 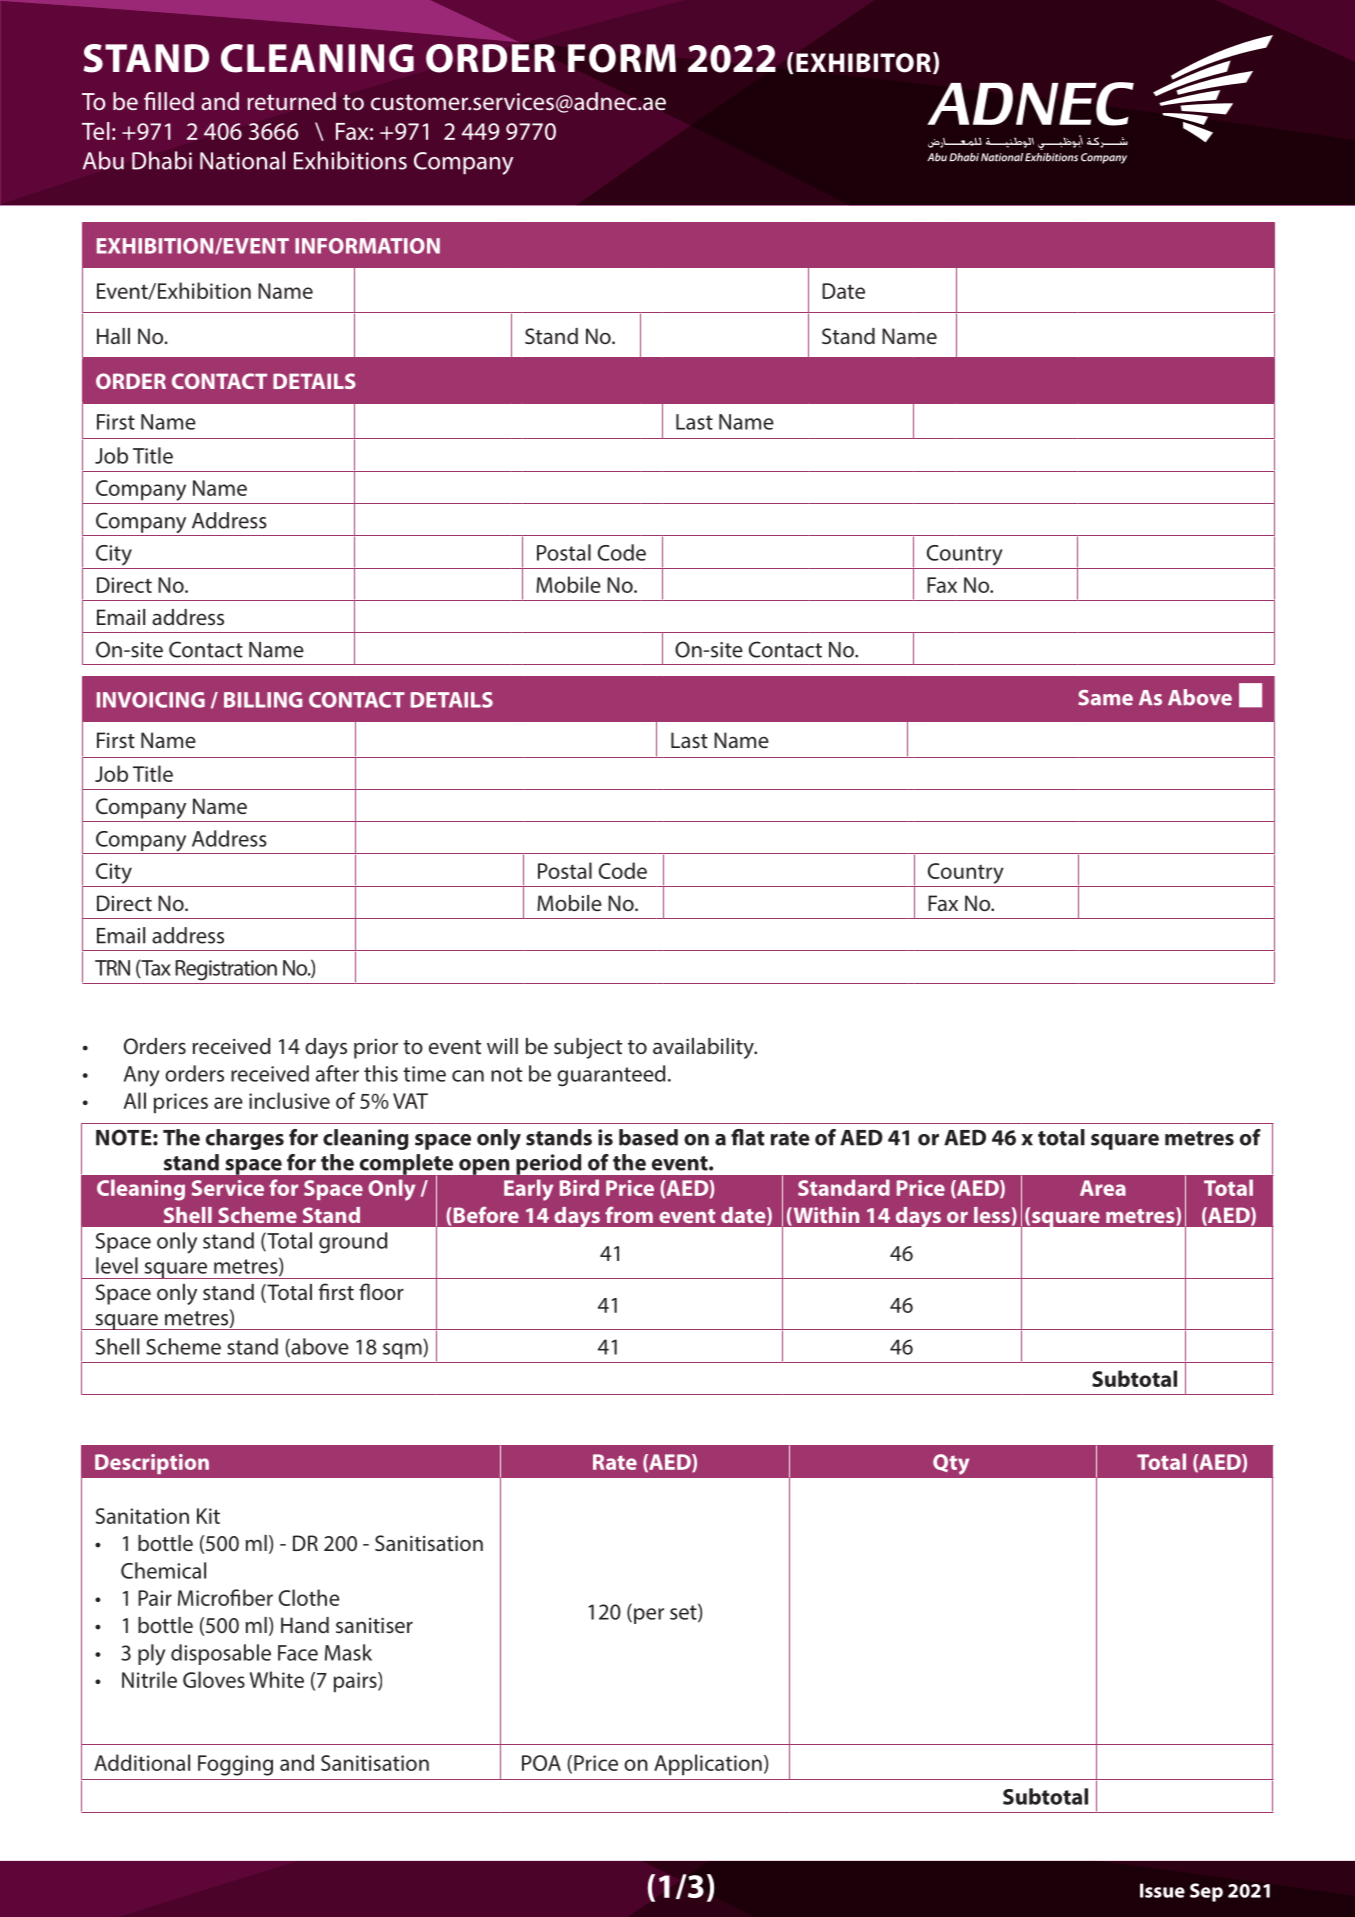 What do you see at coordinates (1162, 1890) in the screenshot?
I see `Issue` at bounding box center [1162, 1890].
